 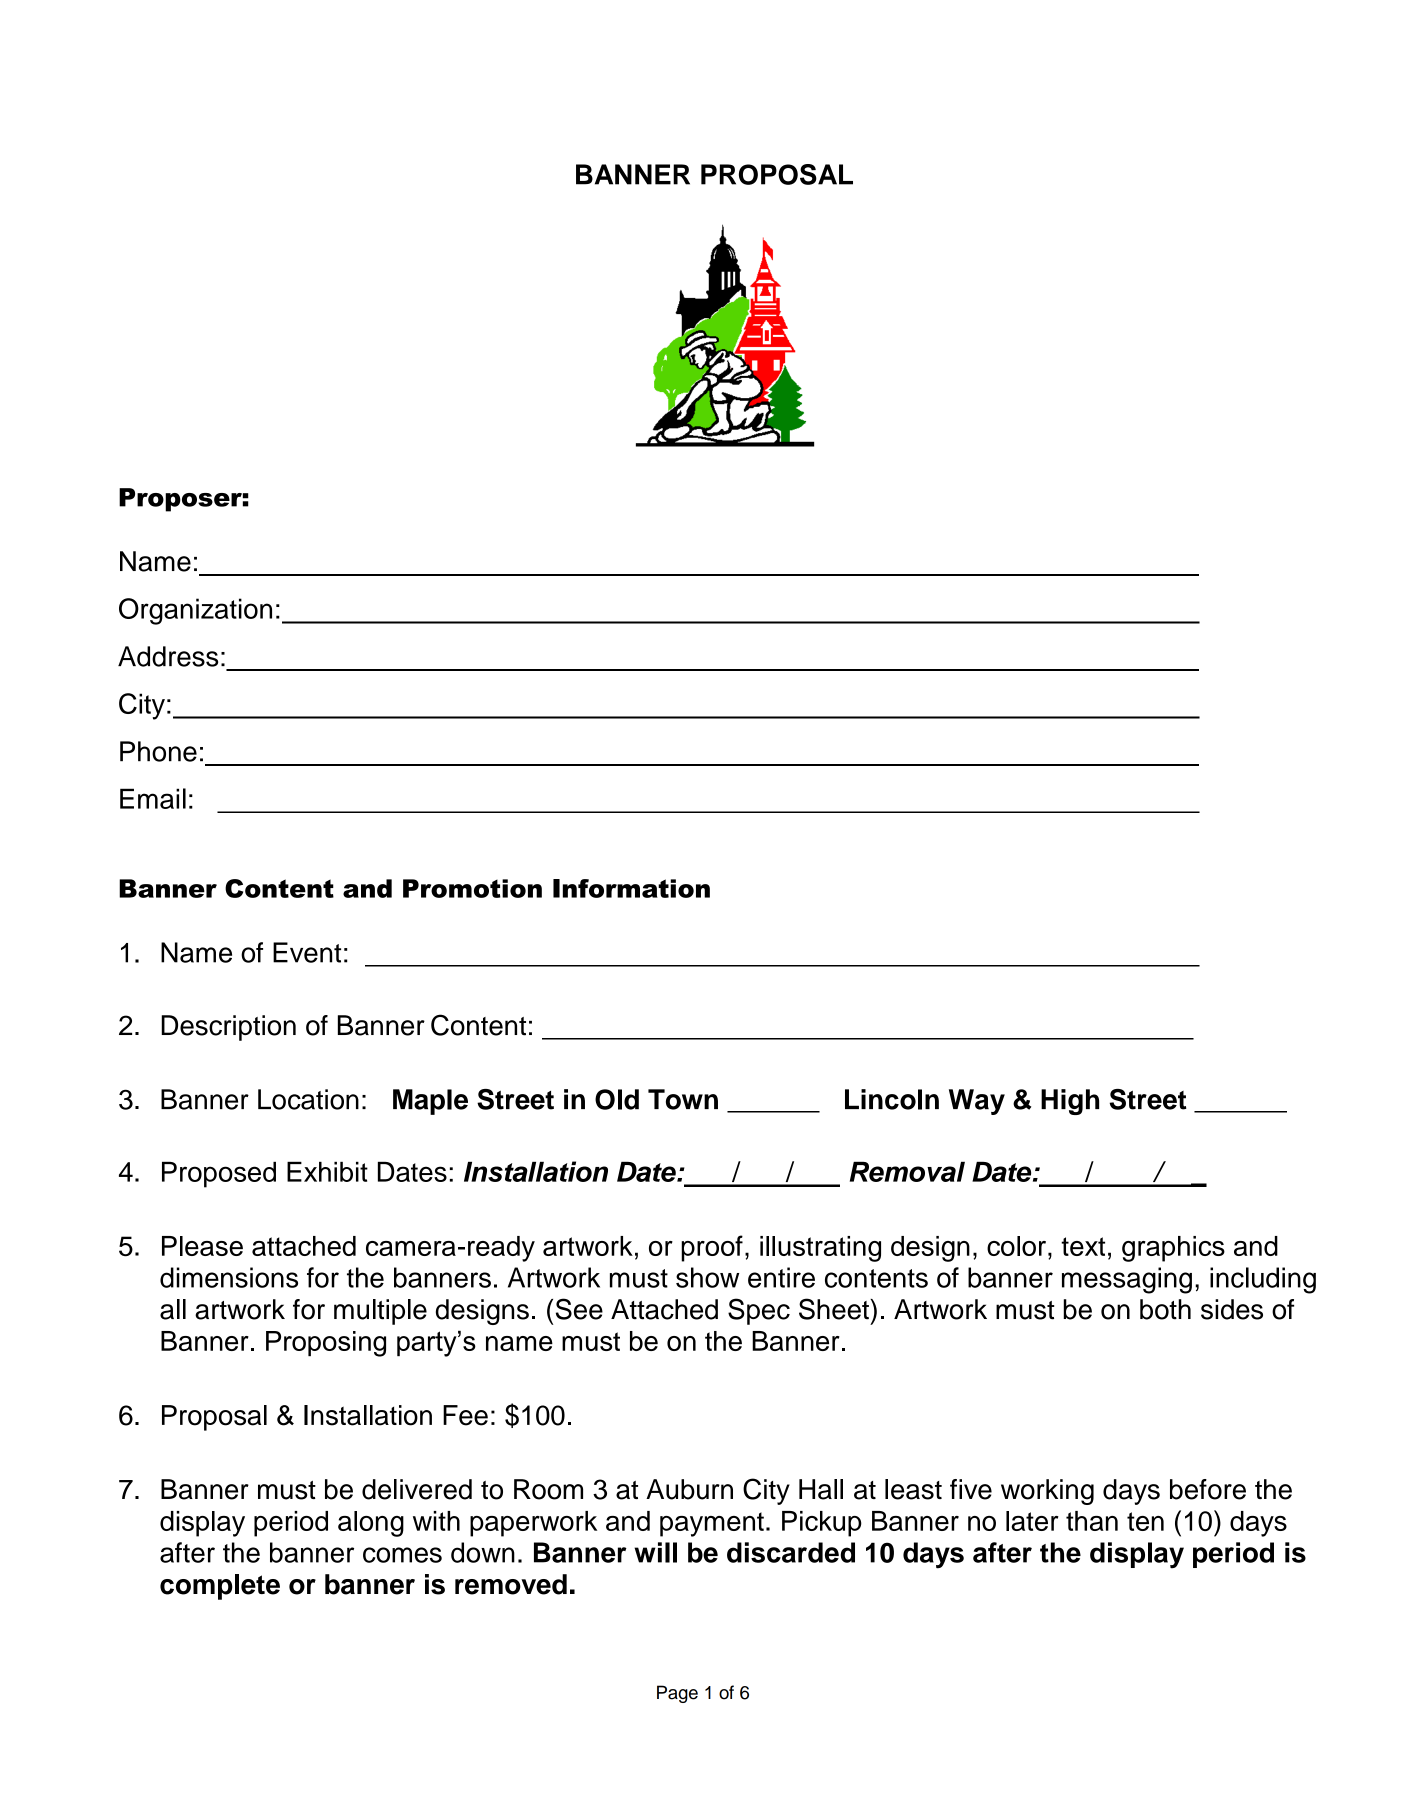 What do you see at coordinates (631, 888) in the document?
I see `Information` at bounding box center [631, 888].
